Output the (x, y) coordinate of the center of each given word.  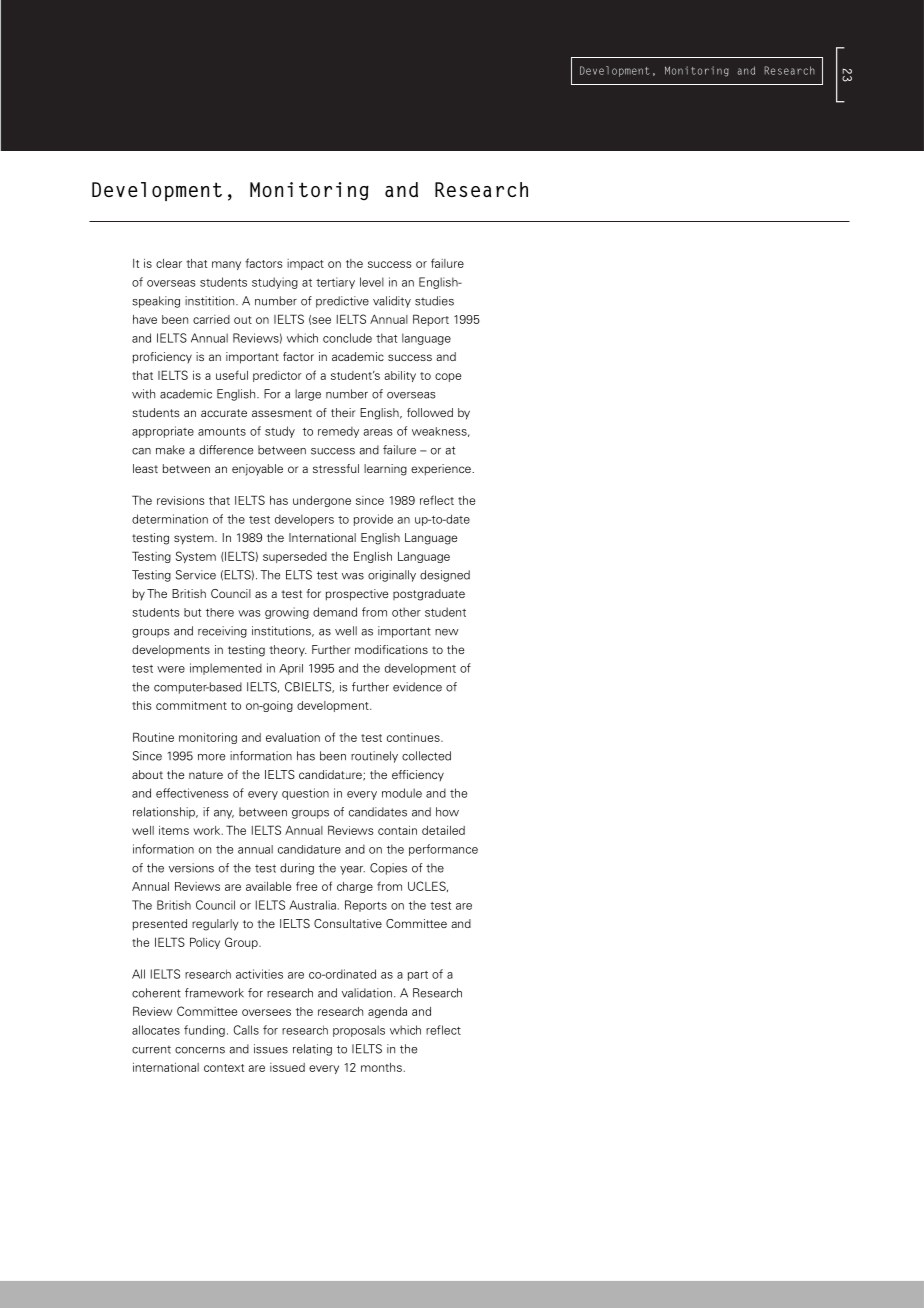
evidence (417, 687)
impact (305, 264)
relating (312, 1050)
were (171, 669)
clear (169, 263)
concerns (200, 1050)
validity (392, 302)
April (291, 669)
